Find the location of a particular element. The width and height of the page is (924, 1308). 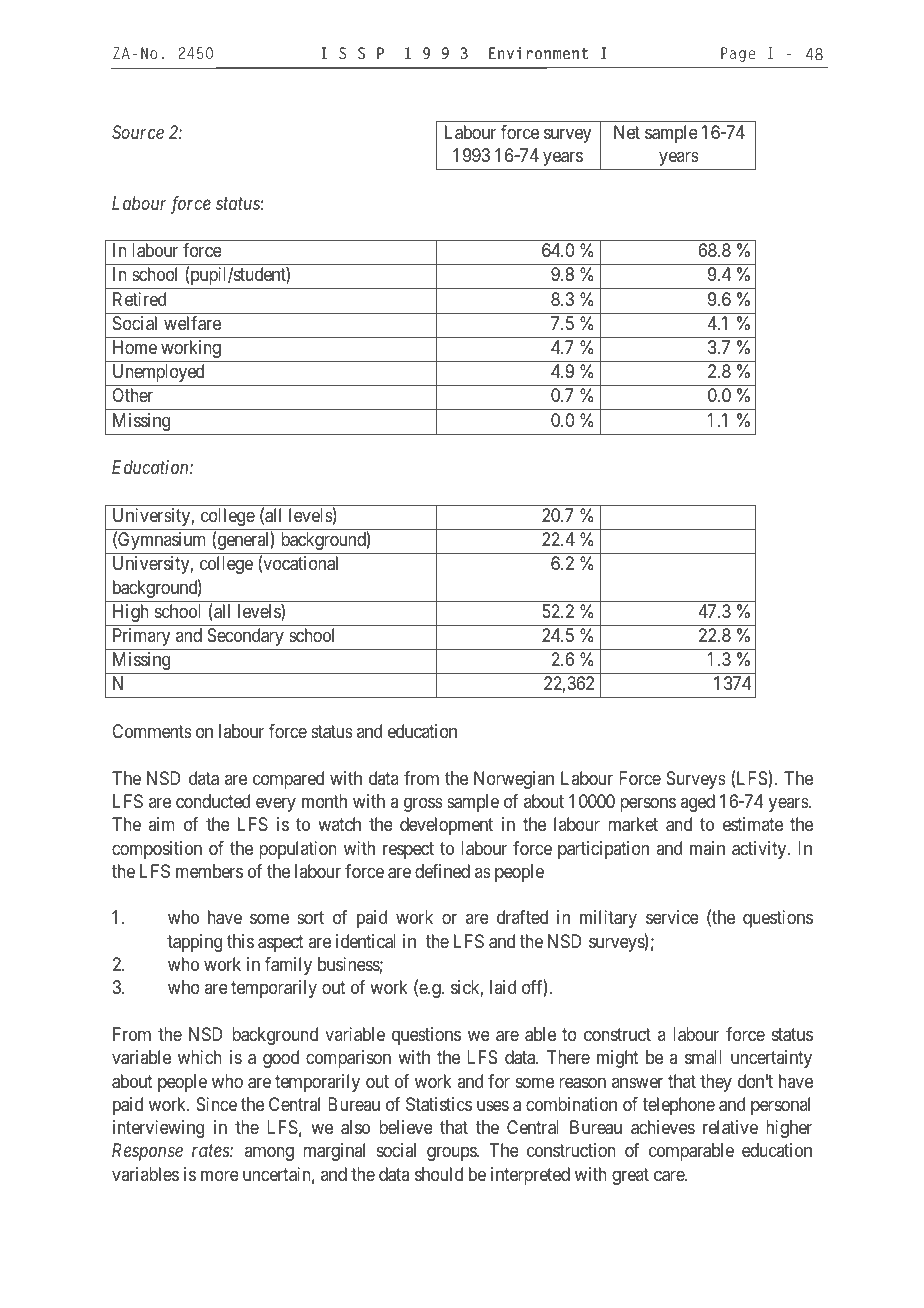

Environment is located at coordinates (539, 53).
